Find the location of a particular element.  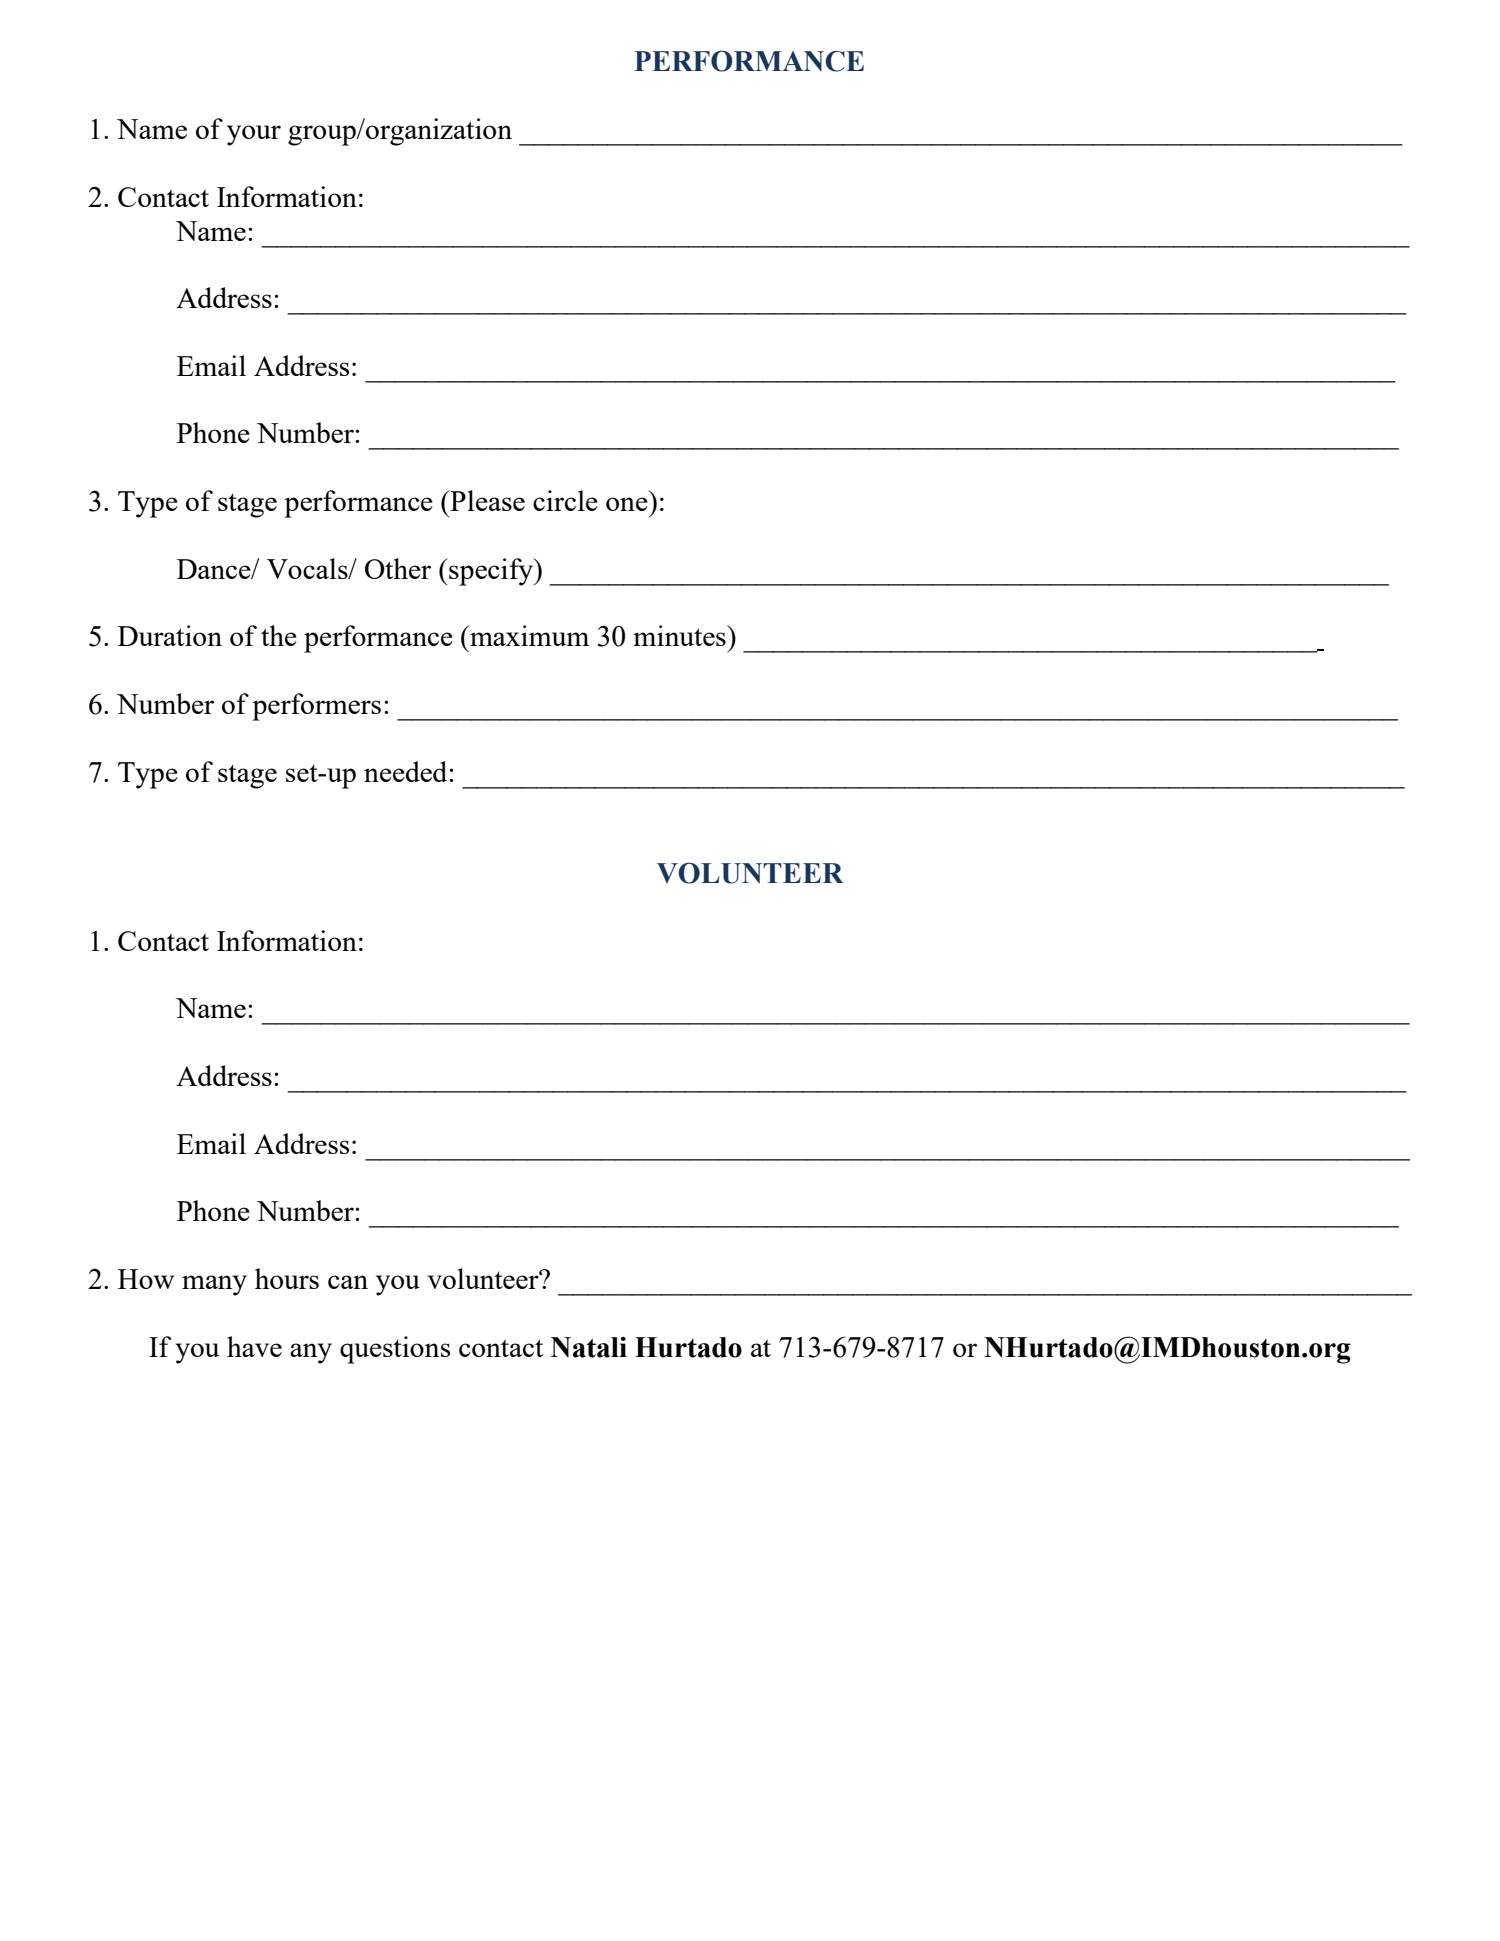

your is located at coordinates (254, 135).
